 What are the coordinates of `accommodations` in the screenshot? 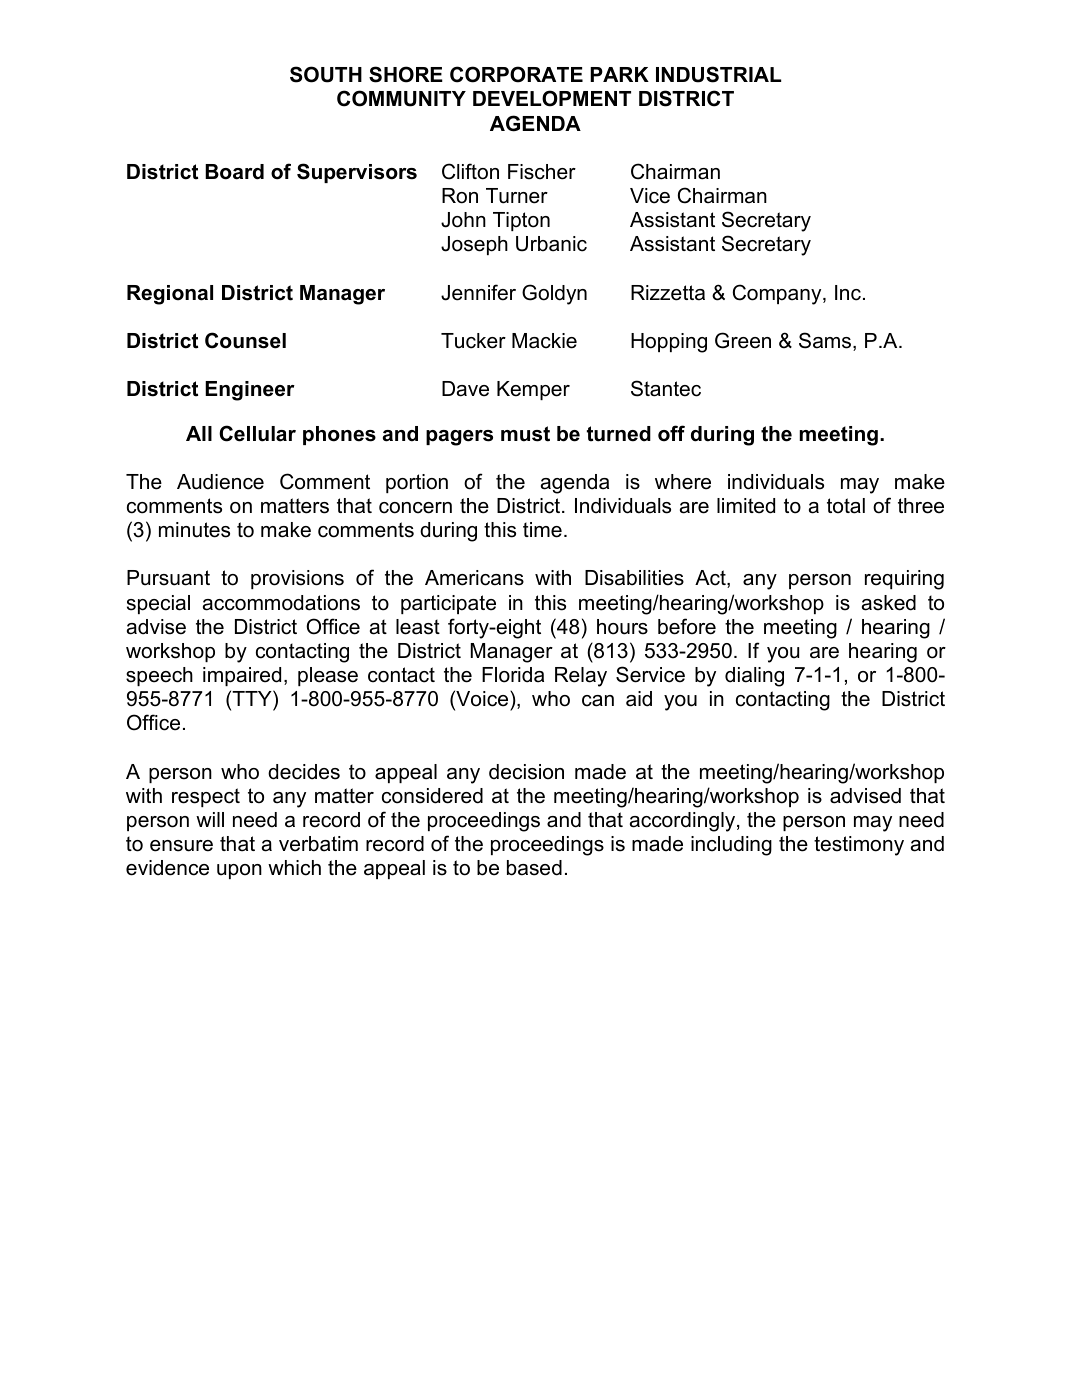 It's located at (281, 603).
